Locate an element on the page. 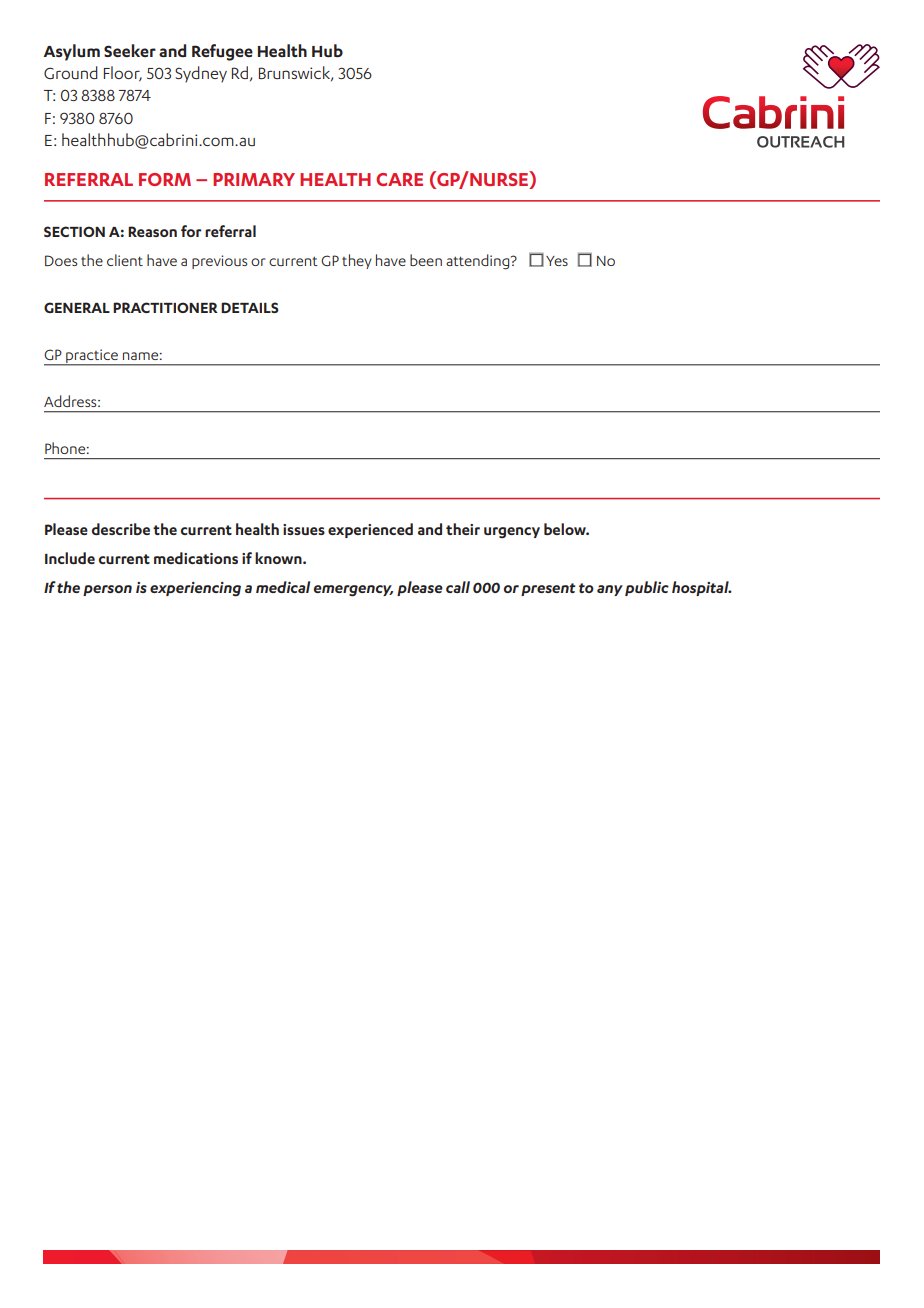 Image resolution: width=924 pixels, height=1308 pixels. urgency is located at coordinates (512, 533).
